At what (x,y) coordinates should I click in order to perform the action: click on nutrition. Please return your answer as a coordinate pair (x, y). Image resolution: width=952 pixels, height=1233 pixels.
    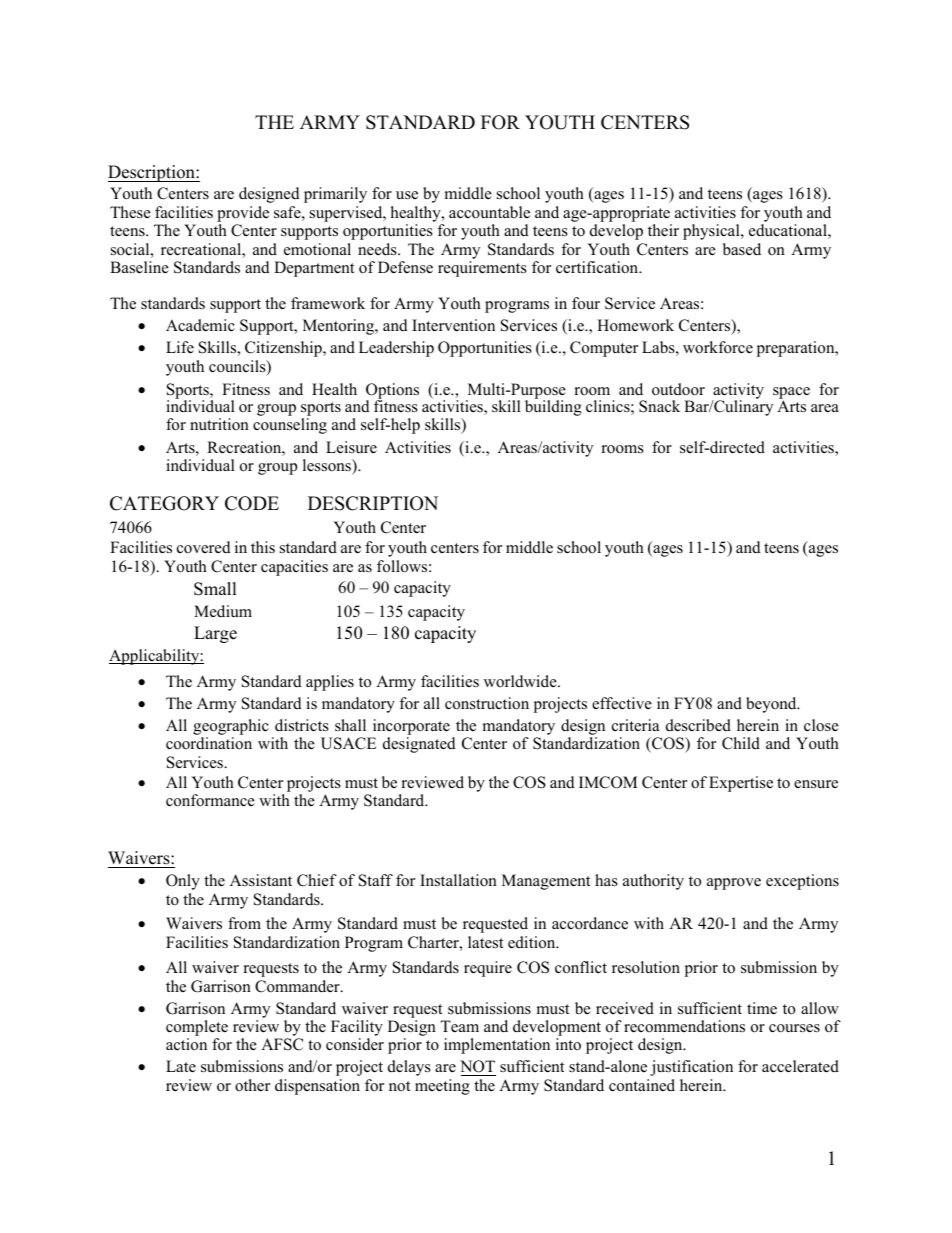
    Looking at the image, I should click on (219, 424).
